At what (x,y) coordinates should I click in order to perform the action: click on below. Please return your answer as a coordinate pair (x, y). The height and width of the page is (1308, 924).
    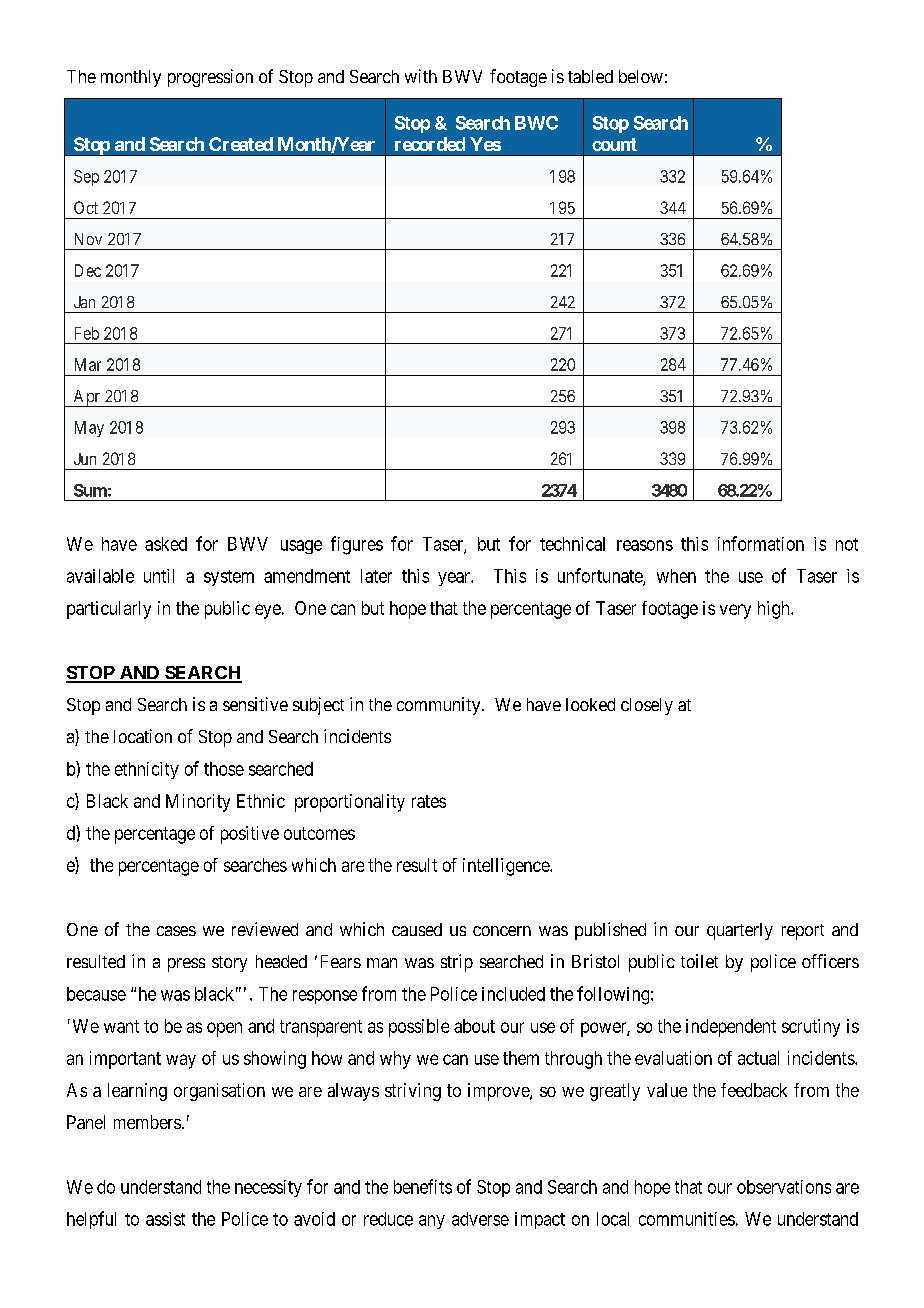
    Looking at the image, I should click on (641, 76).
